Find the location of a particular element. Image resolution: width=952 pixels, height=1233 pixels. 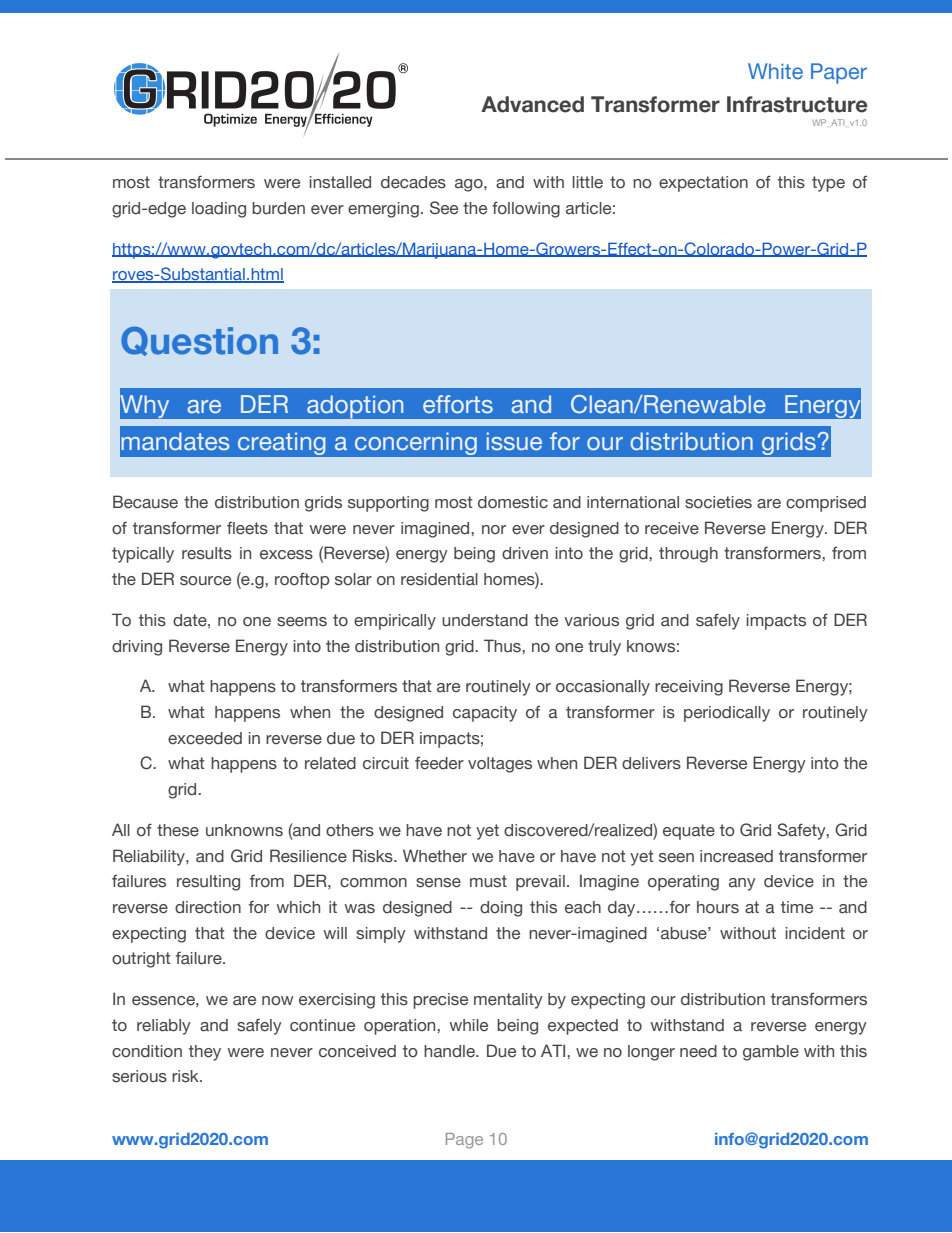

doing is located at coordinates (501, 909).
